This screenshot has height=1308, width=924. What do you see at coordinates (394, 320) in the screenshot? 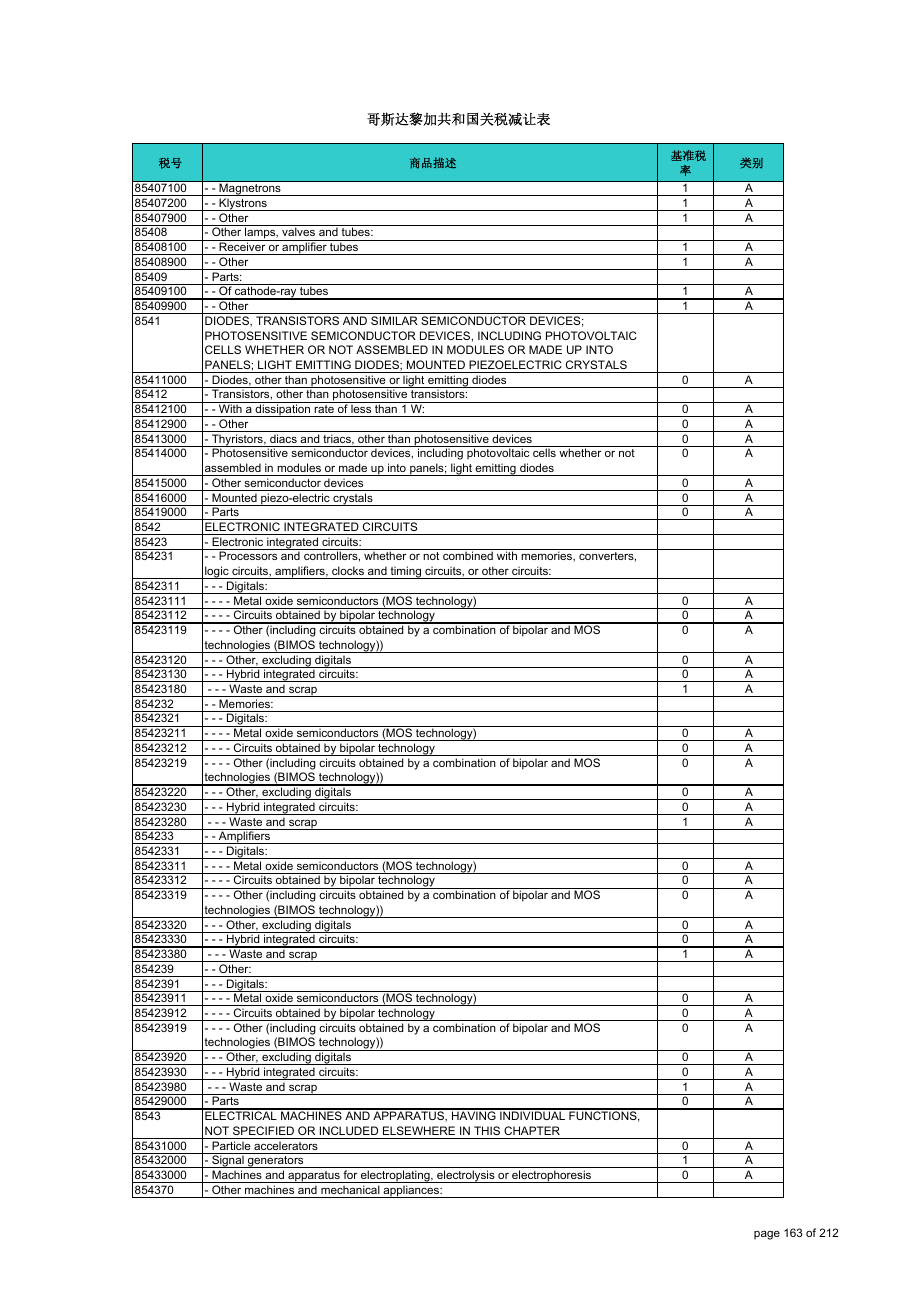
I see `SIMILAR` at bounding box center [394, 320].
